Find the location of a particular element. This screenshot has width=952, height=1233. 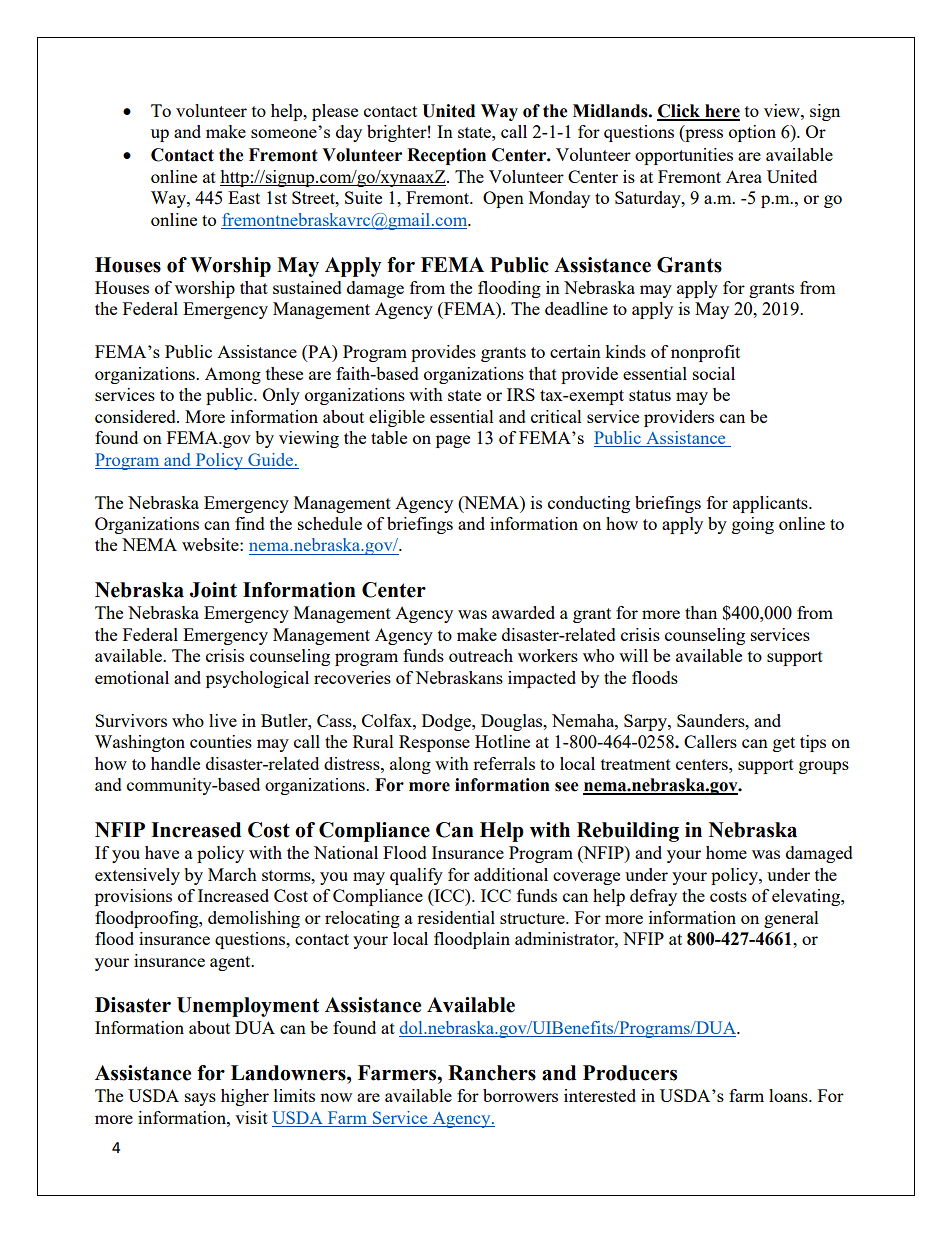

East is located at coordinates (244, 197).
